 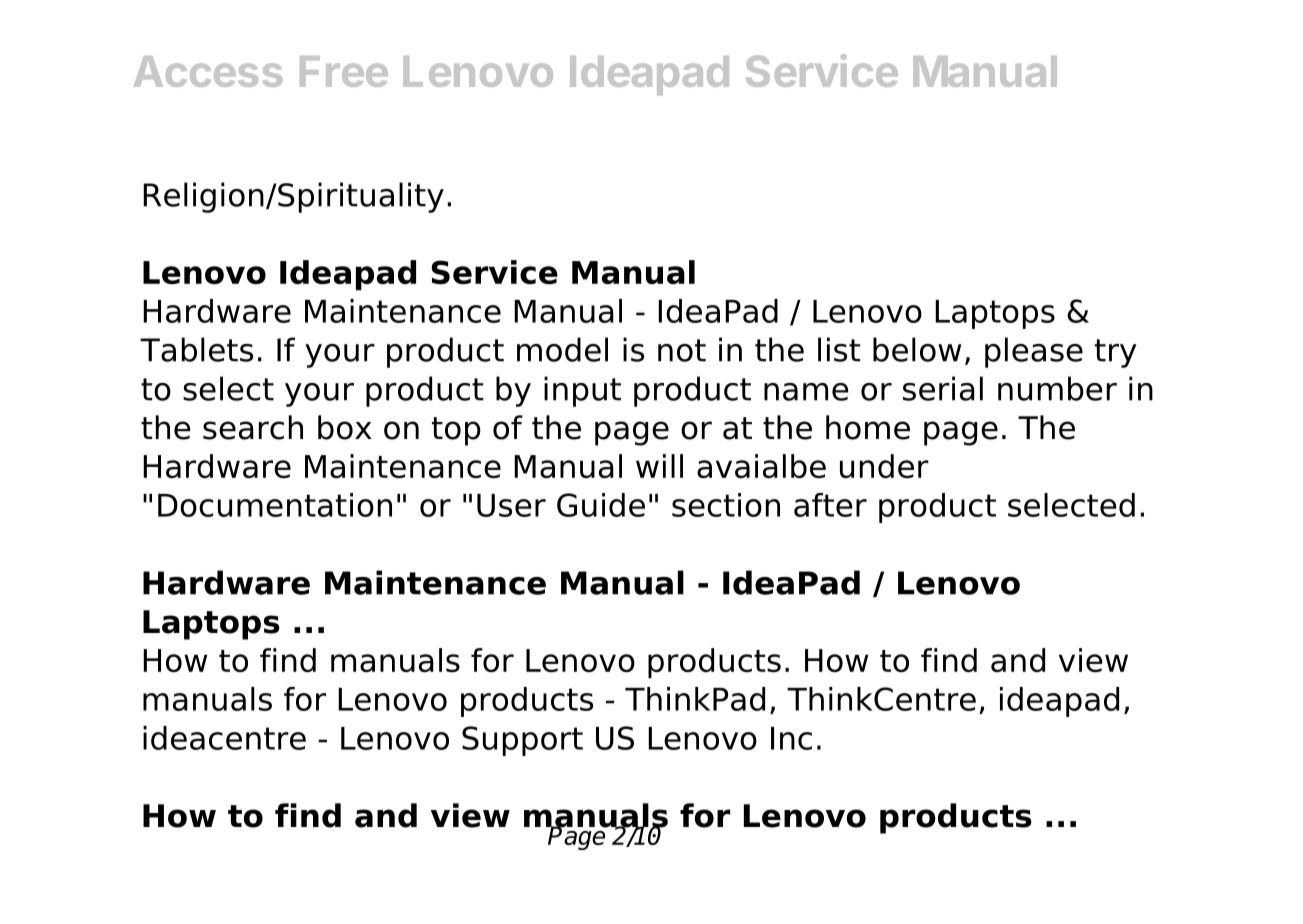 I want to click on Documentation, so click(x=275, y=505).
